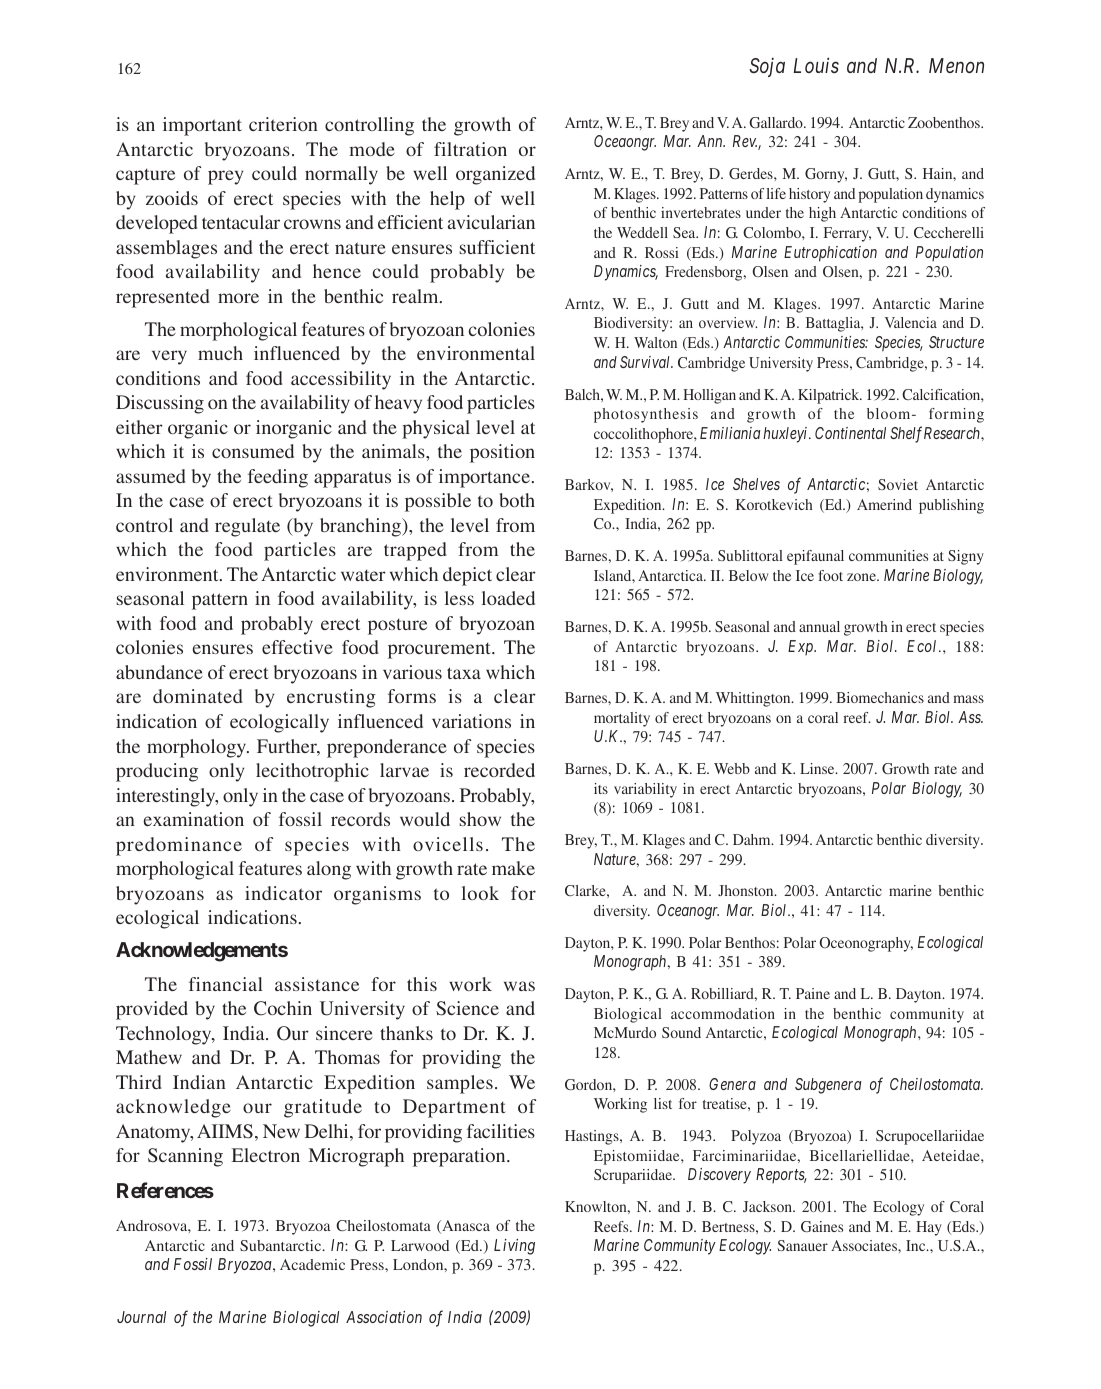  What do you see at coordinates (816, 65) in the page?
I see `Louis` at bounding box center [816, 65].
